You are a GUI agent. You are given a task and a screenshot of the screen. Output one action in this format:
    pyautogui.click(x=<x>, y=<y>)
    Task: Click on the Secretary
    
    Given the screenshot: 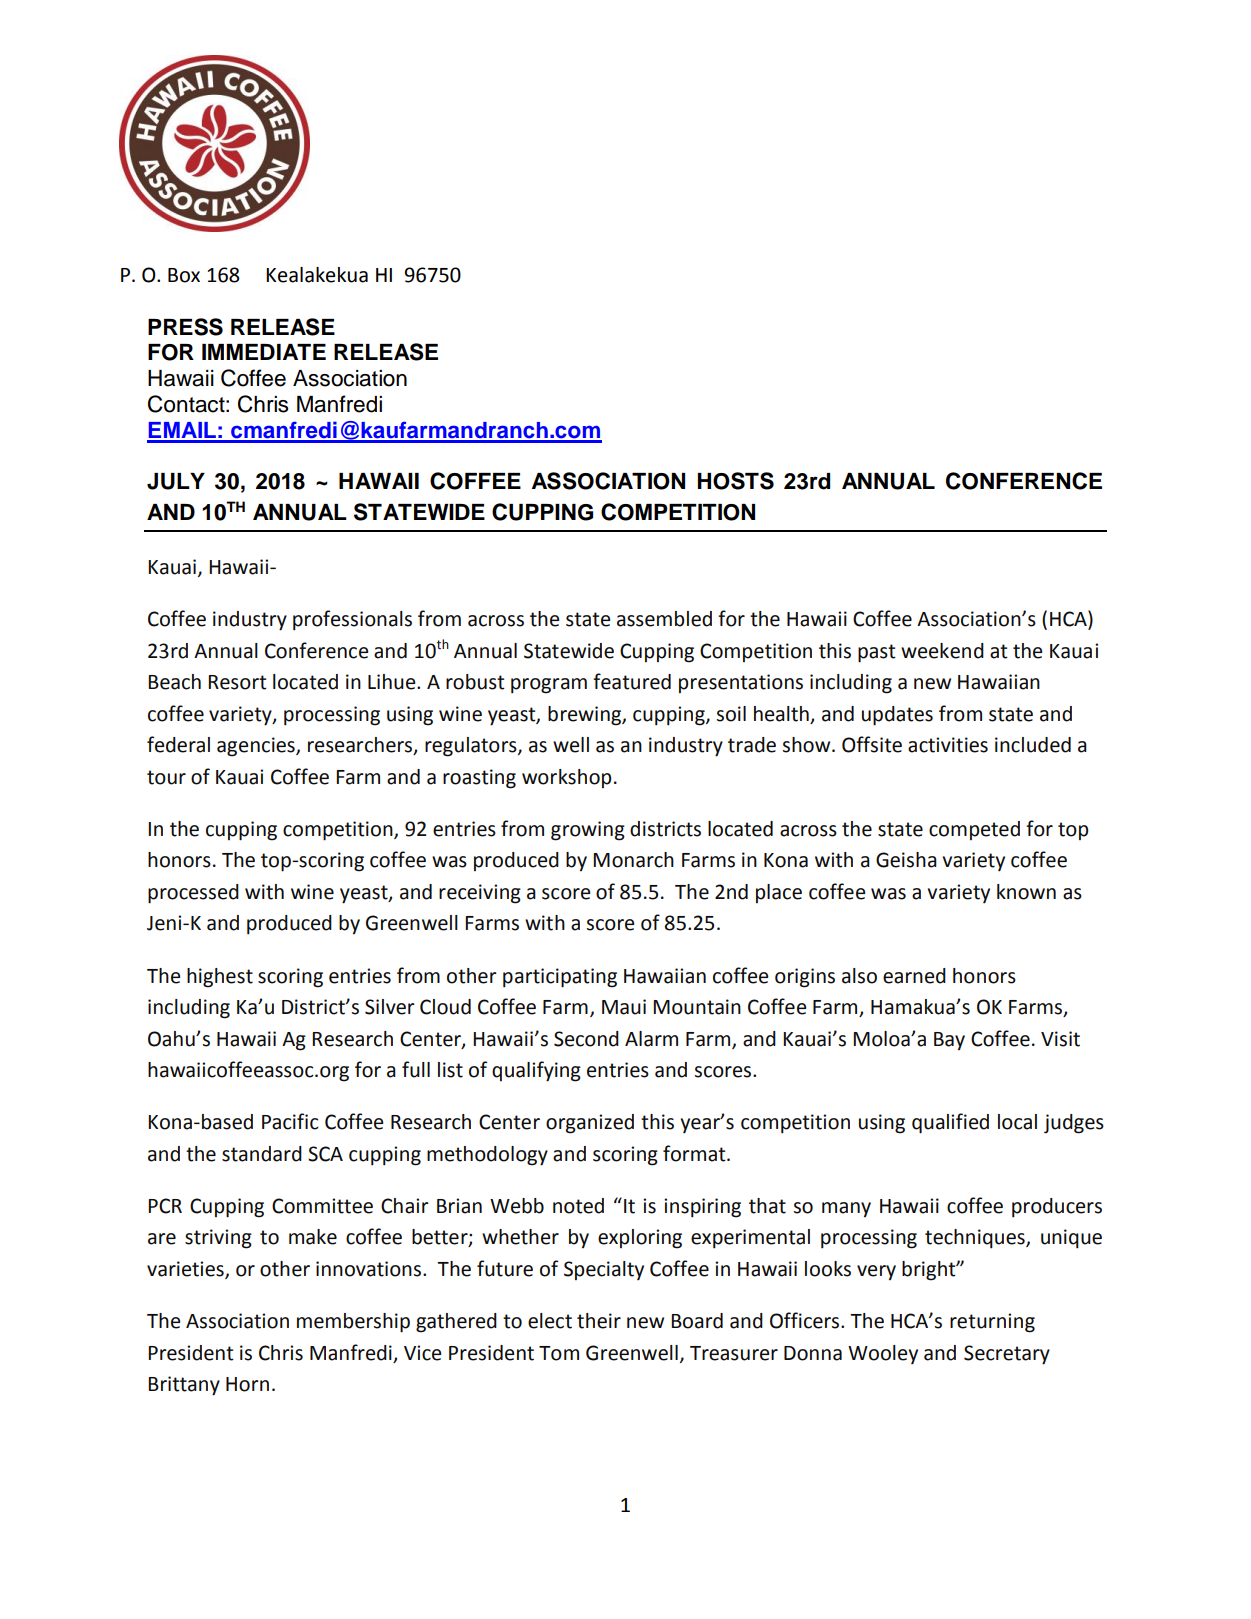 What is the action you would take?
    pyautogui.click(x=1007, y=1355)
